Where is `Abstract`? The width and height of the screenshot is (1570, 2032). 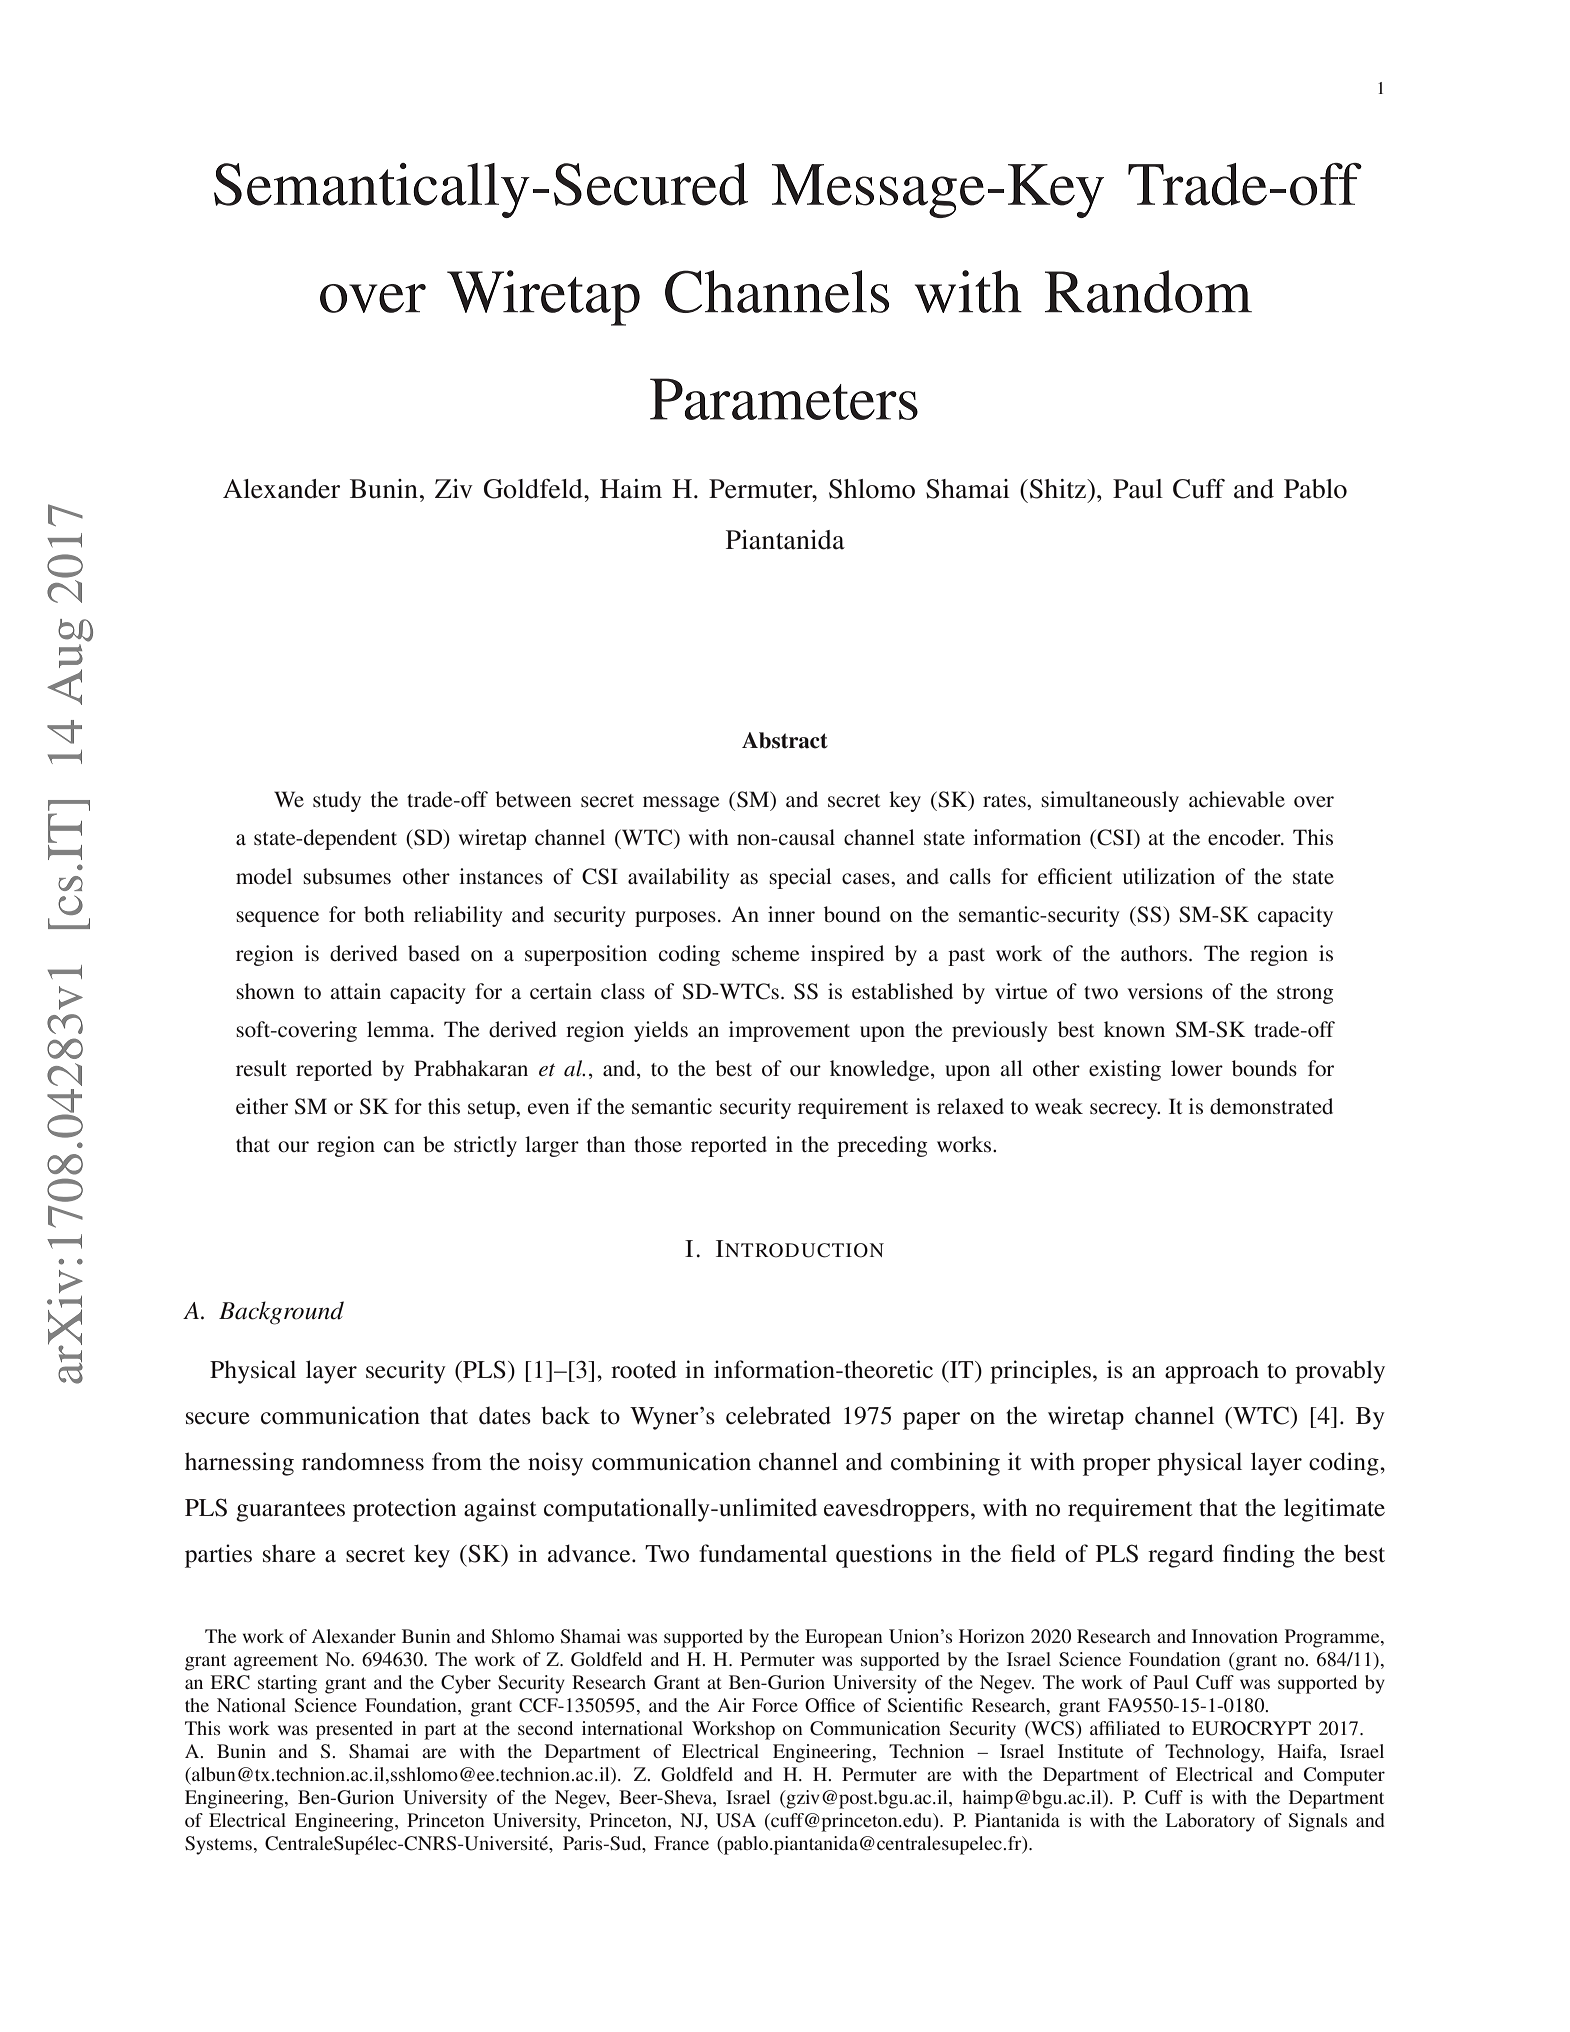
Abstract is located at coordinates (785, 740).
